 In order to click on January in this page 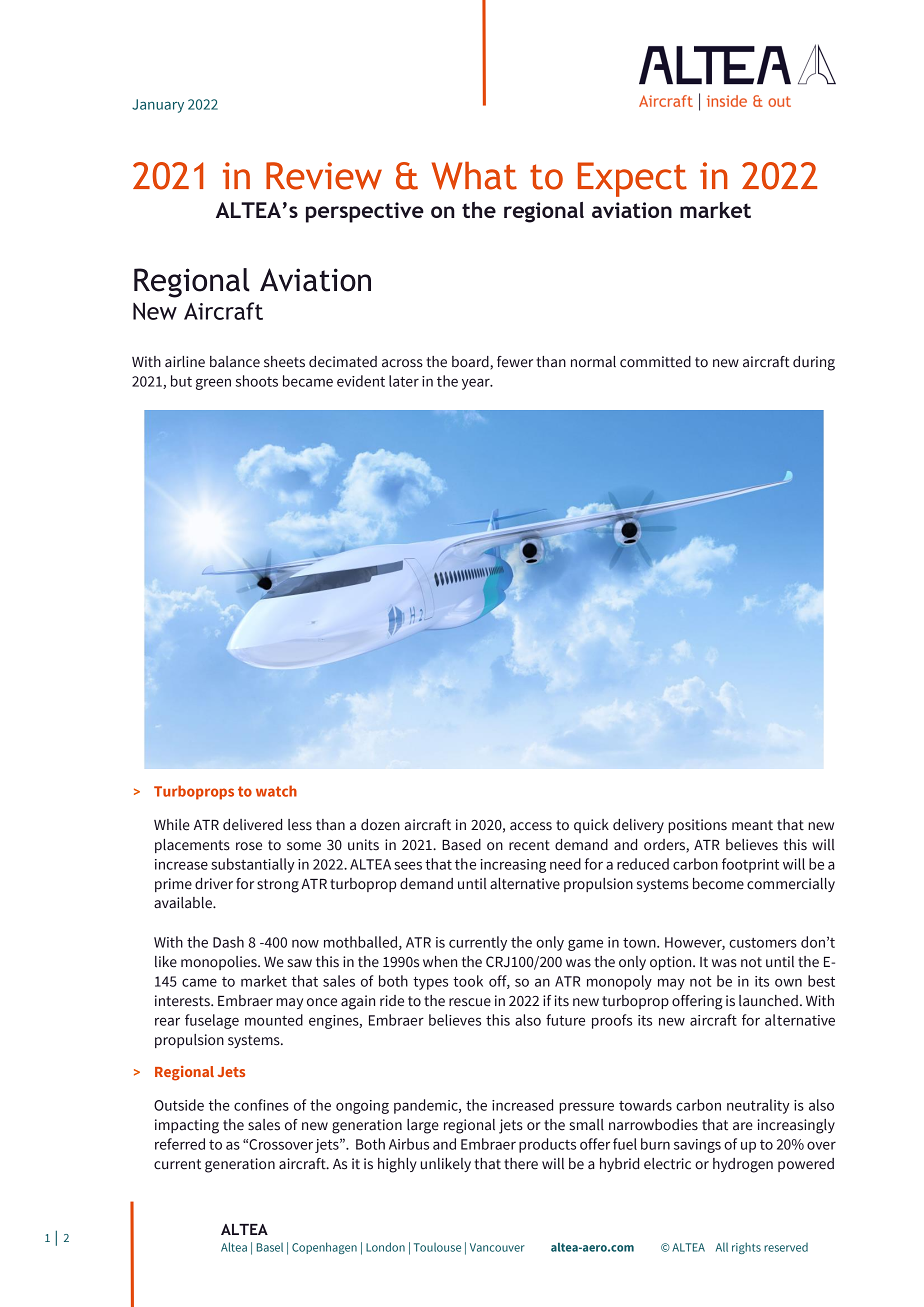, I will do `click(158, 106)`.
